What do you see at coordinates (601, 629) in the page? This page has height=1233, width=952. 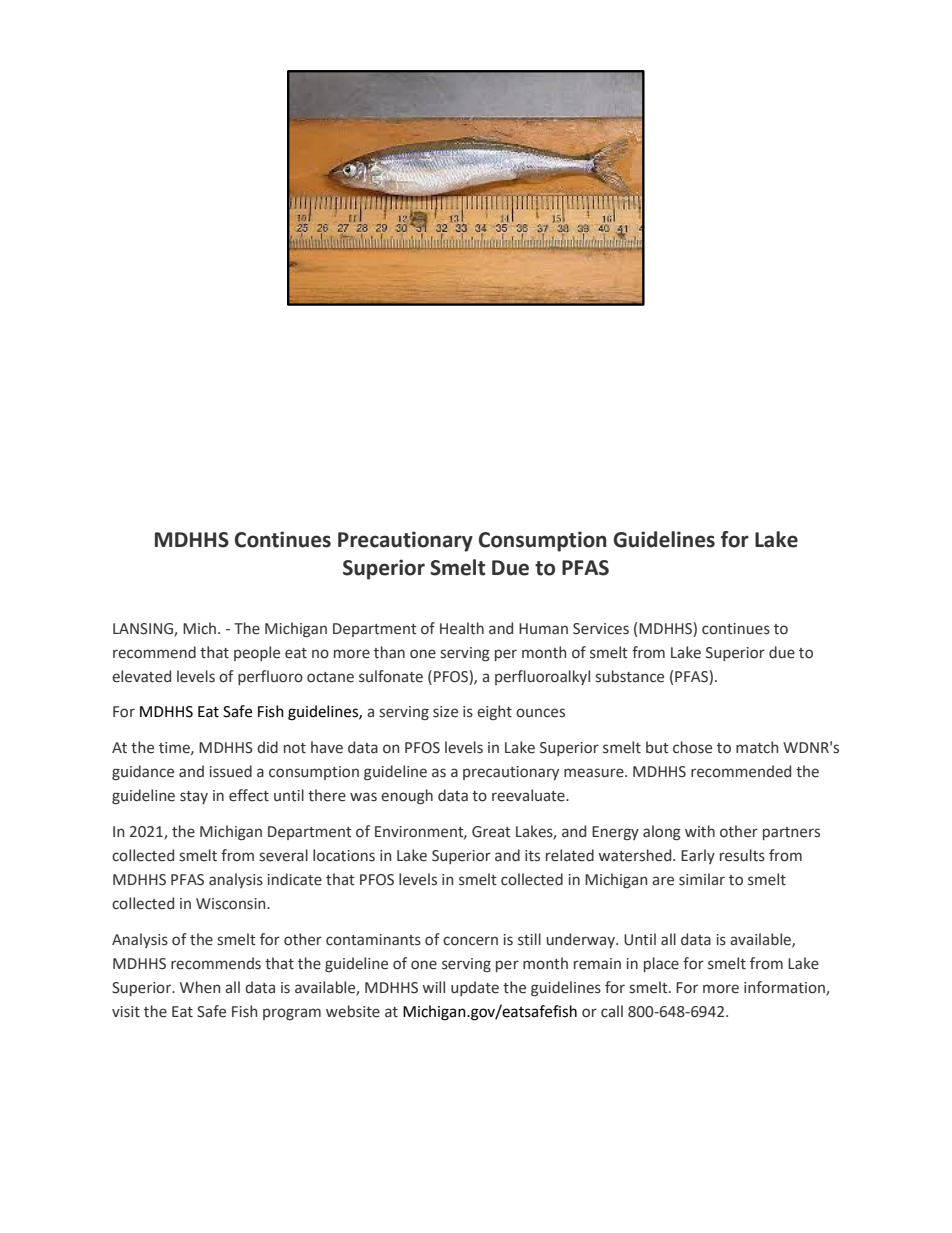 I see `Services` at bounding box center [601, 629].
